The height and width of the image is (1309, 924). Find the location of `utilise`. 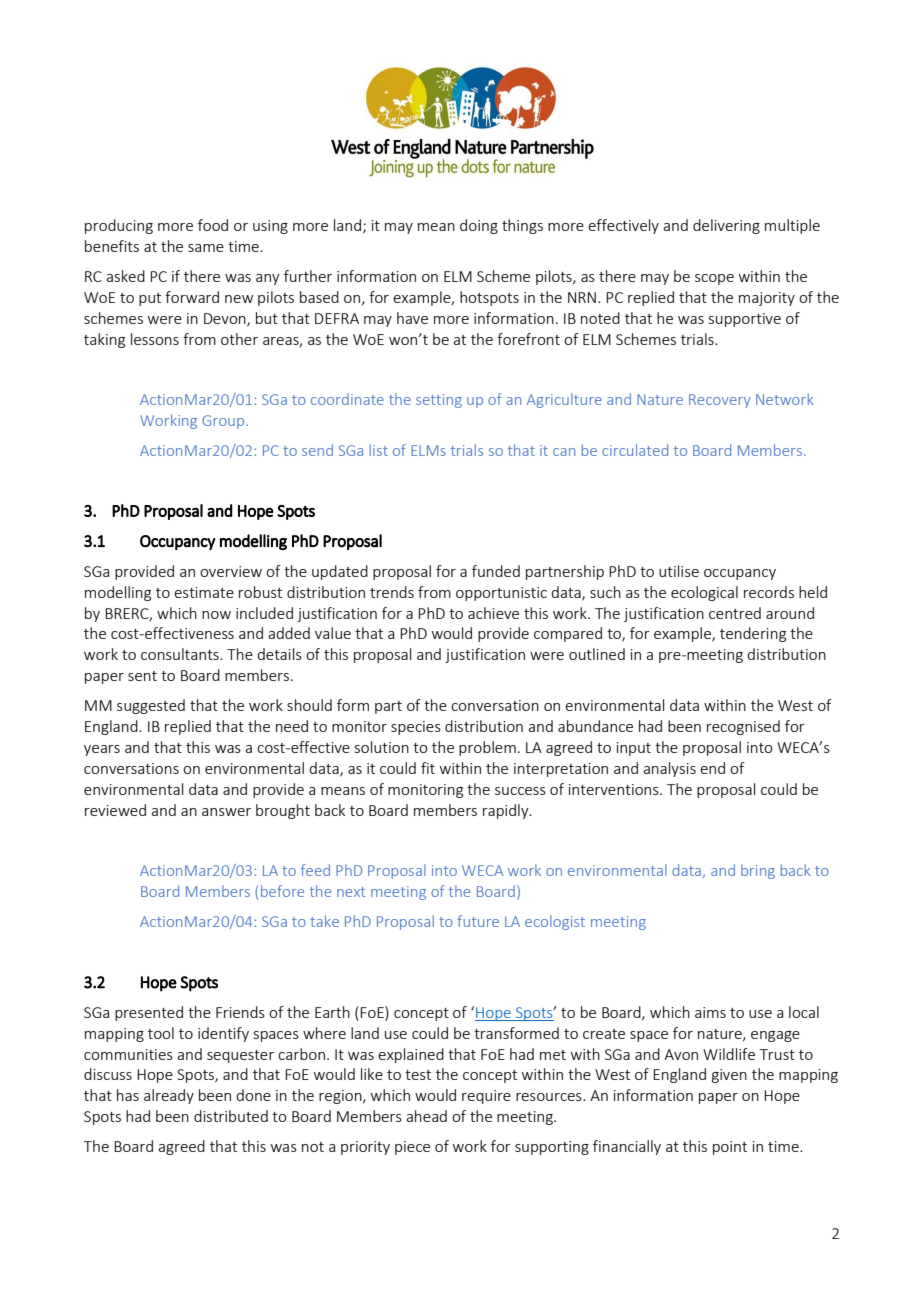

utilise is located at coordinates (679, 571).
